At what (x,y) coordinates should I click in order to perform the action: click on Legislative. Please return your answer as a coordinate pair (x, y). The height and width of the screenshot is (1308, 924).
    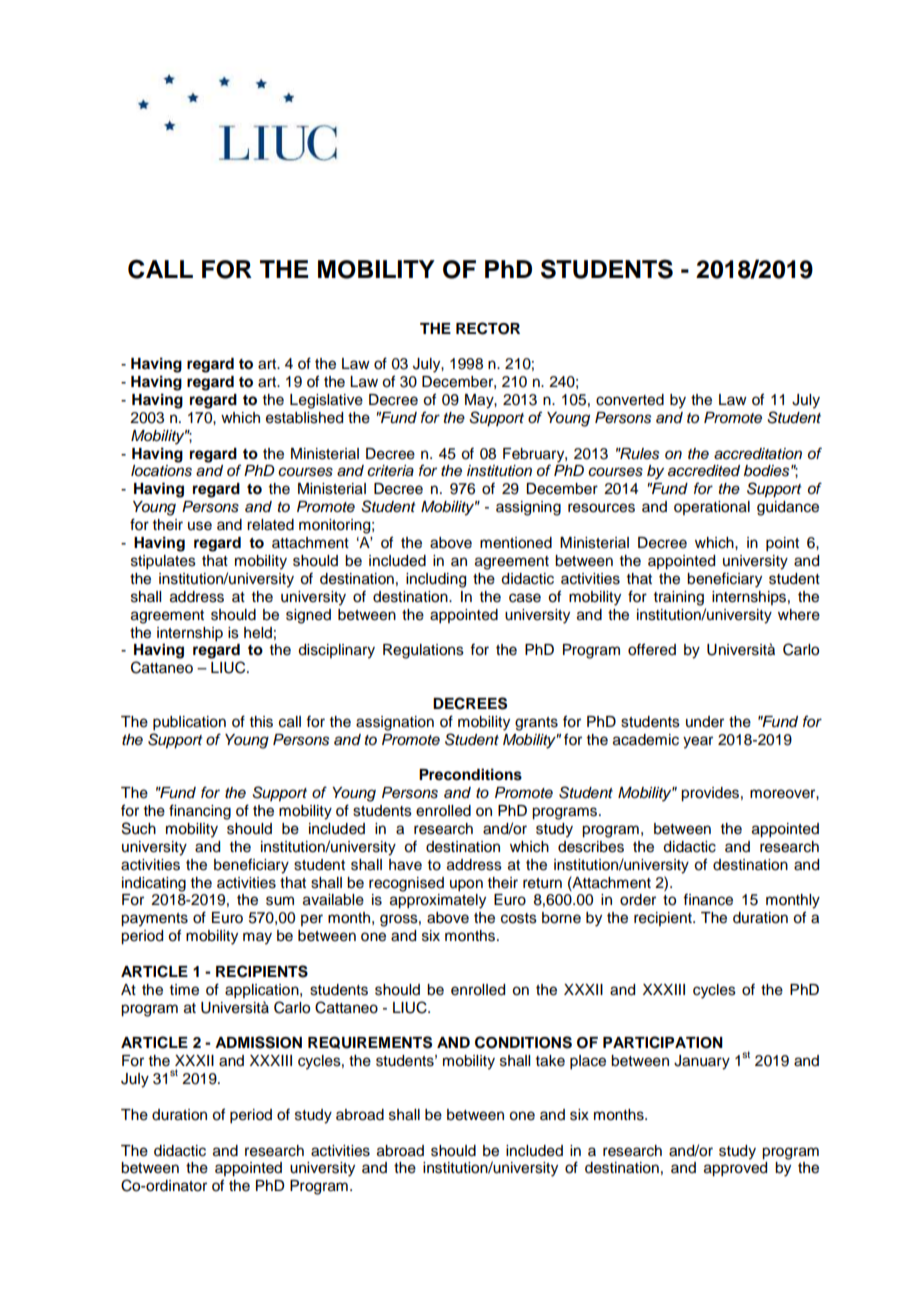
    Looking at the image, I should click on (326, 401).
